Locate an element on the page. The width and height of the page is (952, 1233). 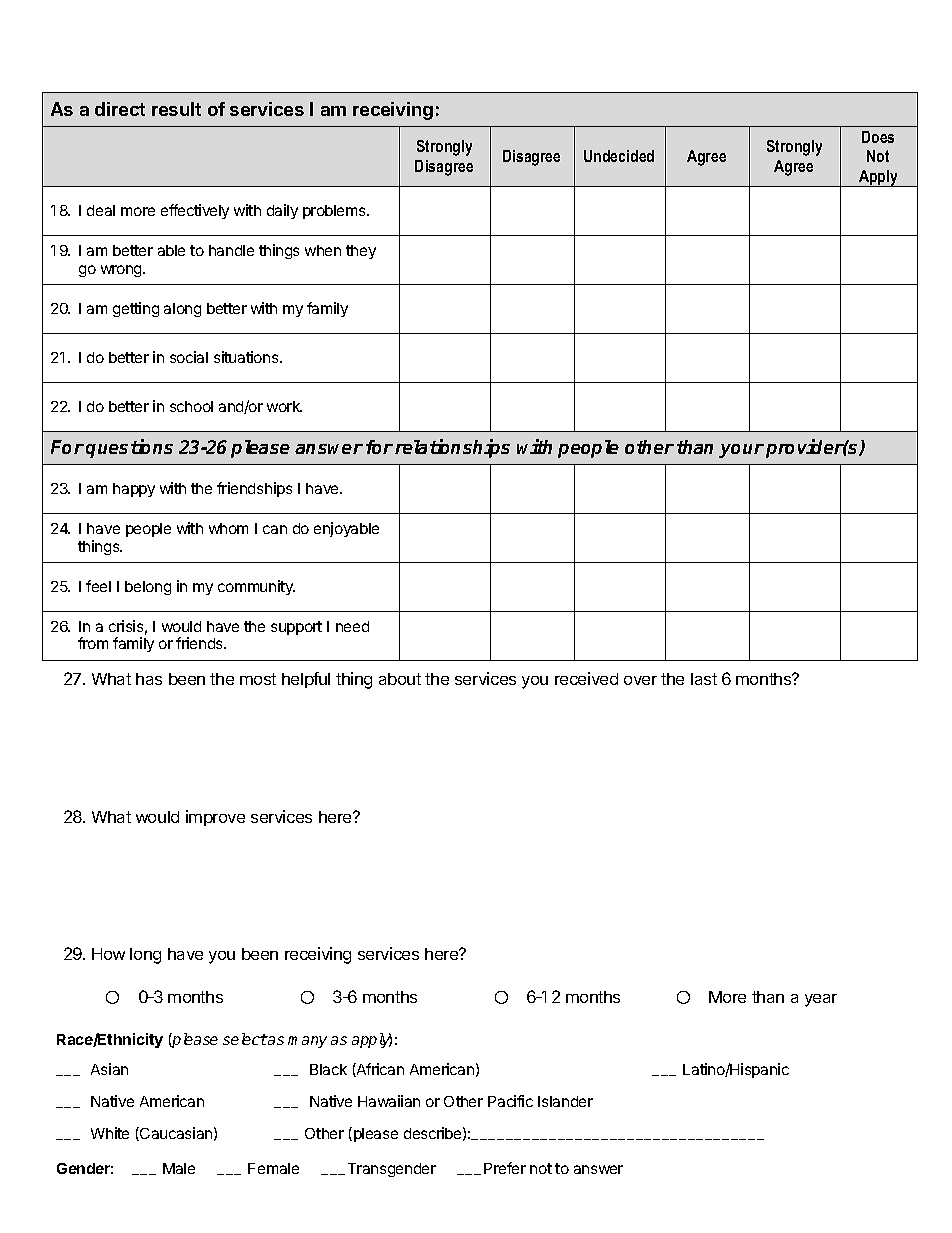
questions is located at coordinates (129, 448).
